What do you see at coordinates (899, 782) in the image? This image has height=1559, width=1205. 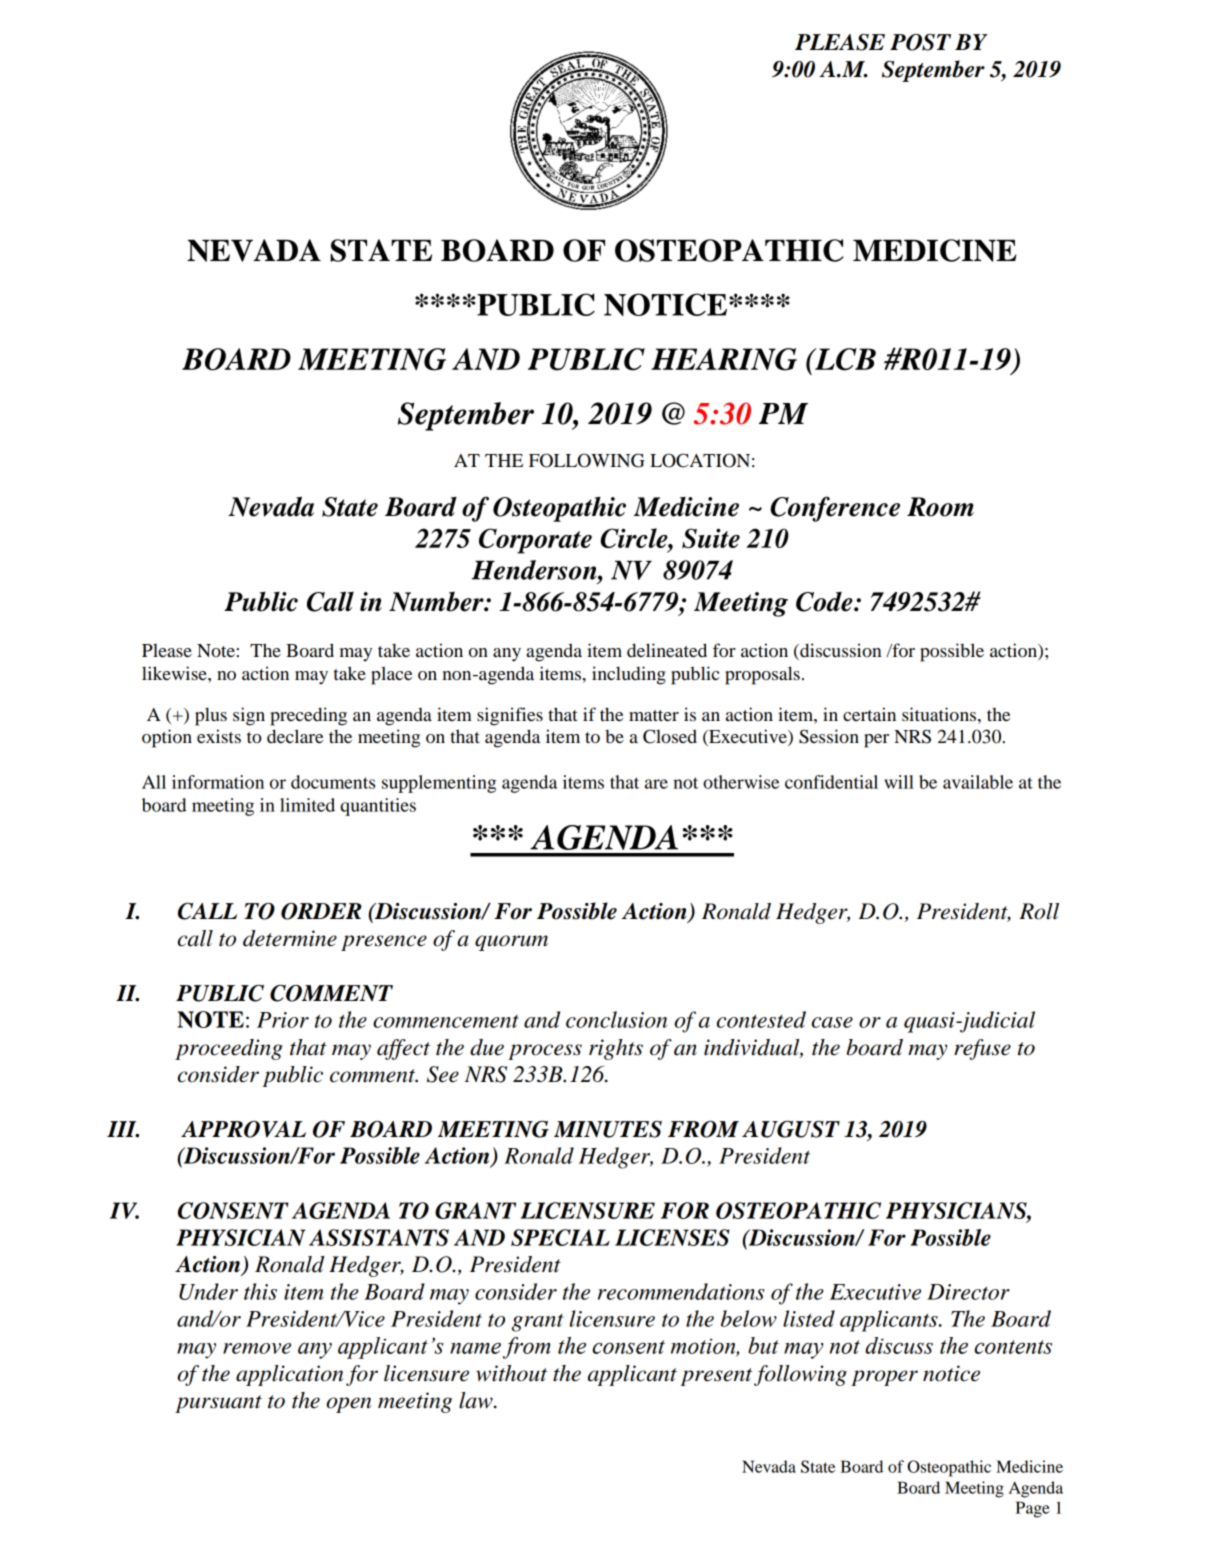 I see `will` at bounding box center [899, 782].
